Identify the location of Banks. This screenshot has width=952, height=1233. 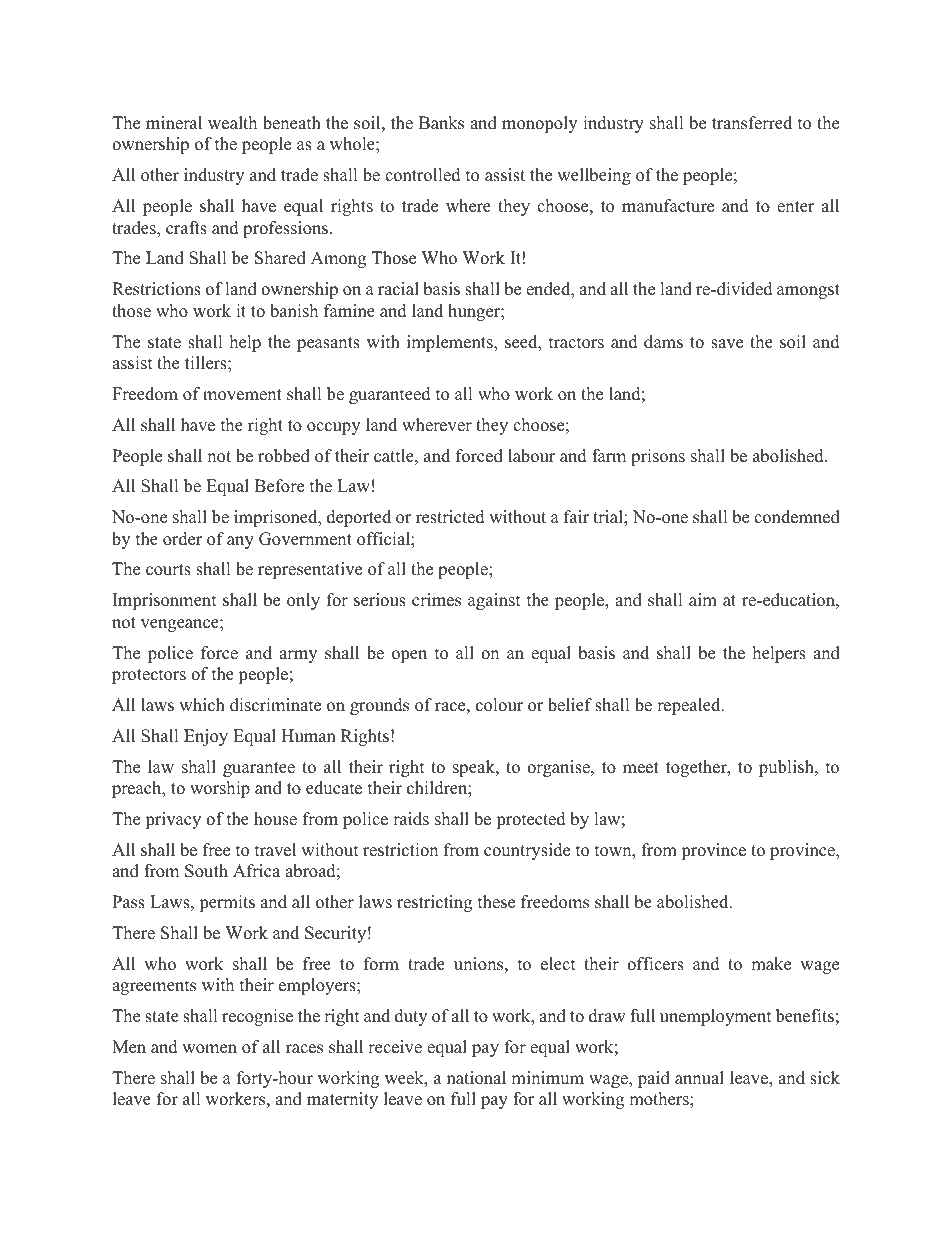
(441, 123).
